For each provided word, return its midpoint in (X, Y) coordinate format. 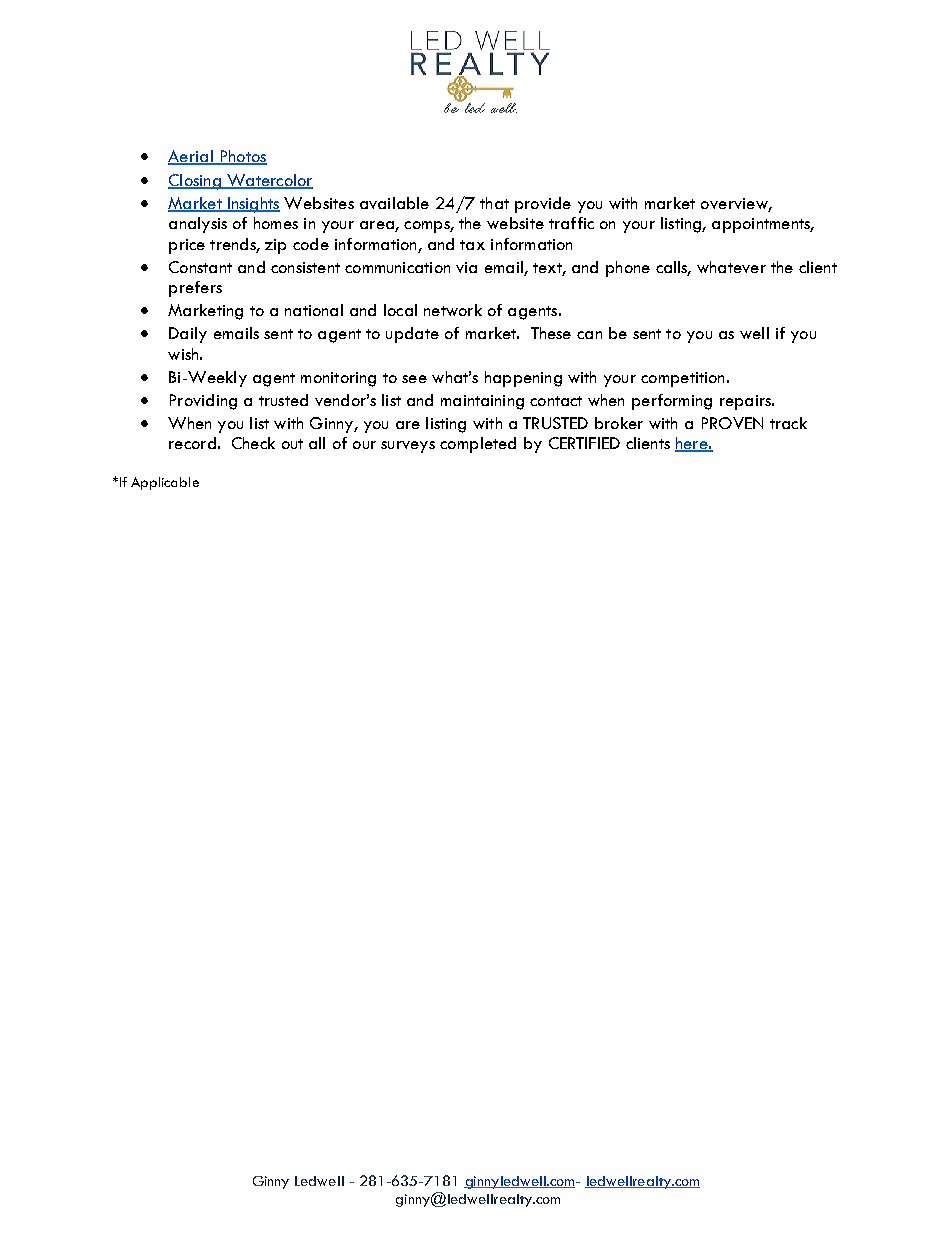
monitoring (338, 379)
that (494, 203)
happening (523, 379)
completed (478, 445)
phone (628, 269)
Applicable (165, 483)
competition (682, 379)
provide (543, 205)
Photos (242, 157)
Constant (200, 267)
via (466, 267)
